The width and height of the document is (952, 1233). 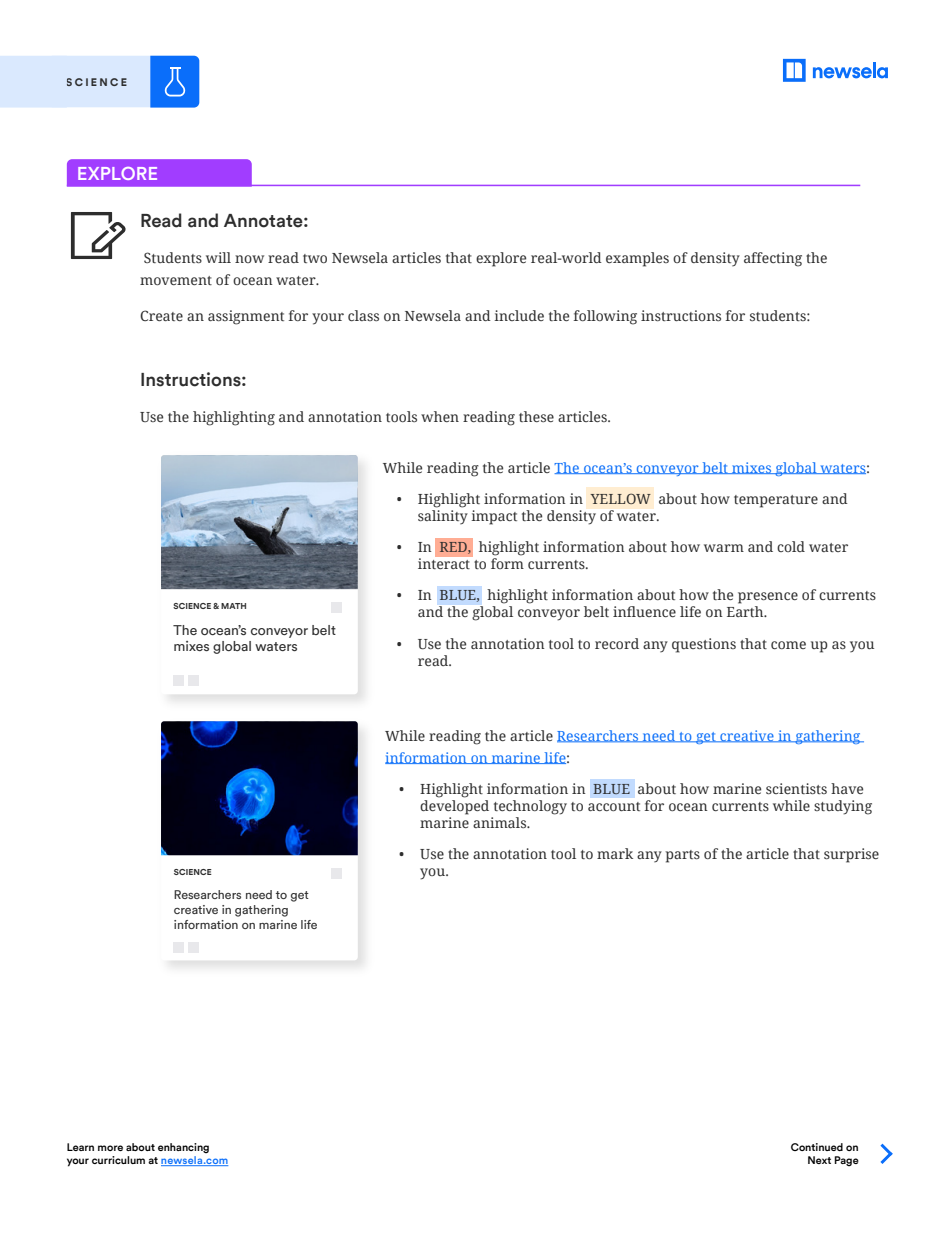 What do you see at coordinates (615, 853) in the document?
I see `mark` at bounding box center [615, 853].
